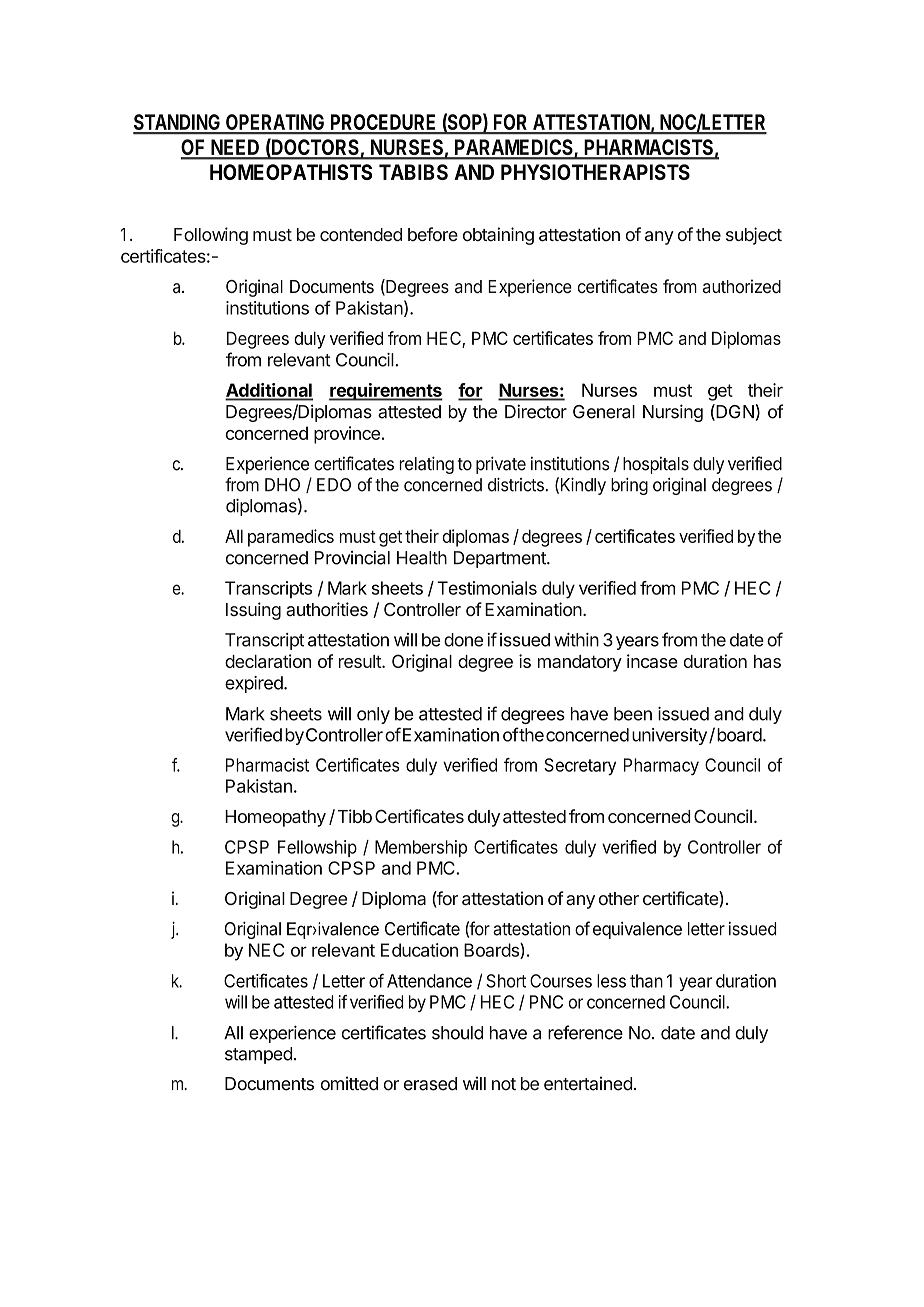 The image size is (924, 1307). Describe the element at coordinates (275, 123) in the screenshot. I see `OPERATING` at that location.
